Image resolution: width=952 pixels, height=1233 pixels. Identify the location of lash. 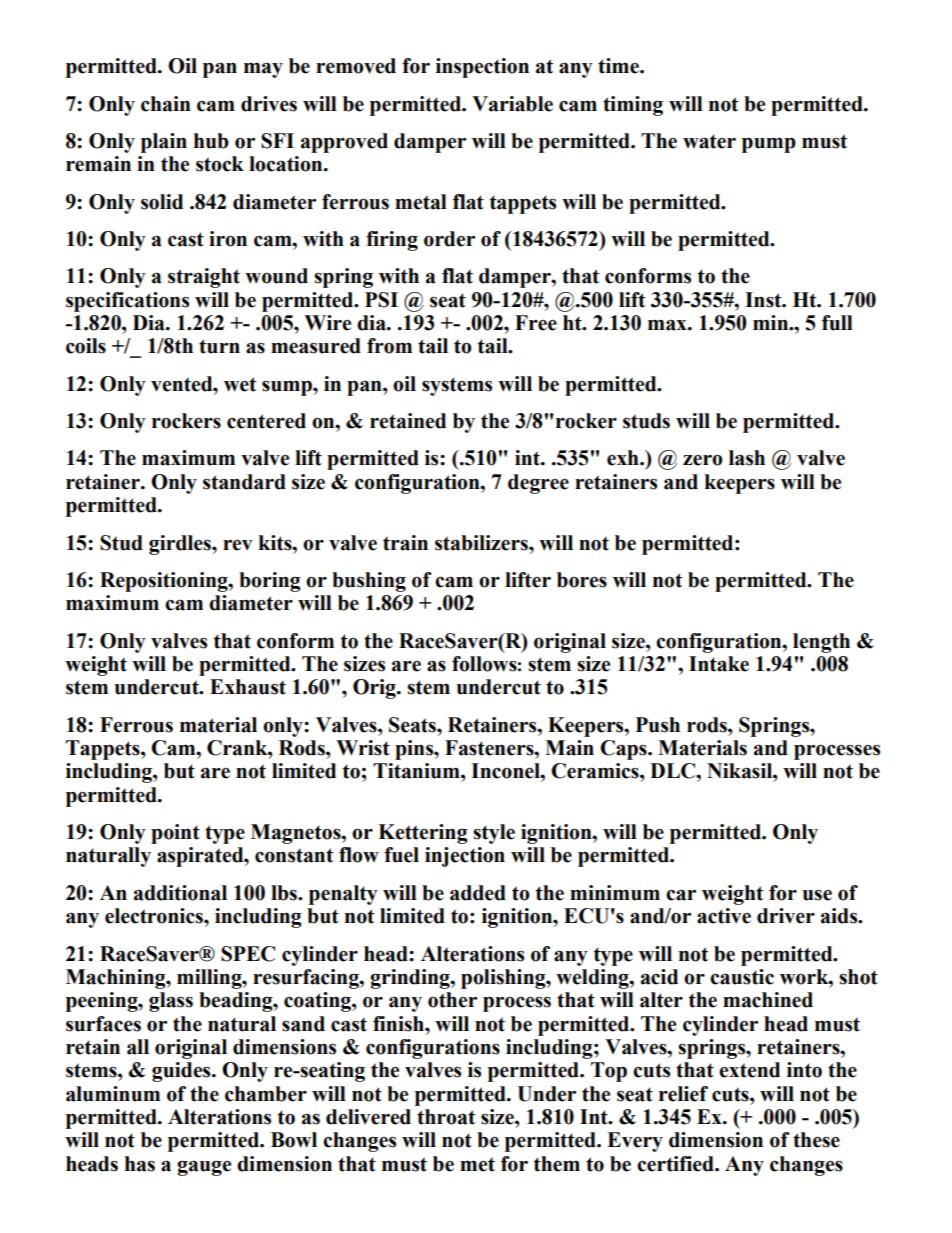
(747, 458).
